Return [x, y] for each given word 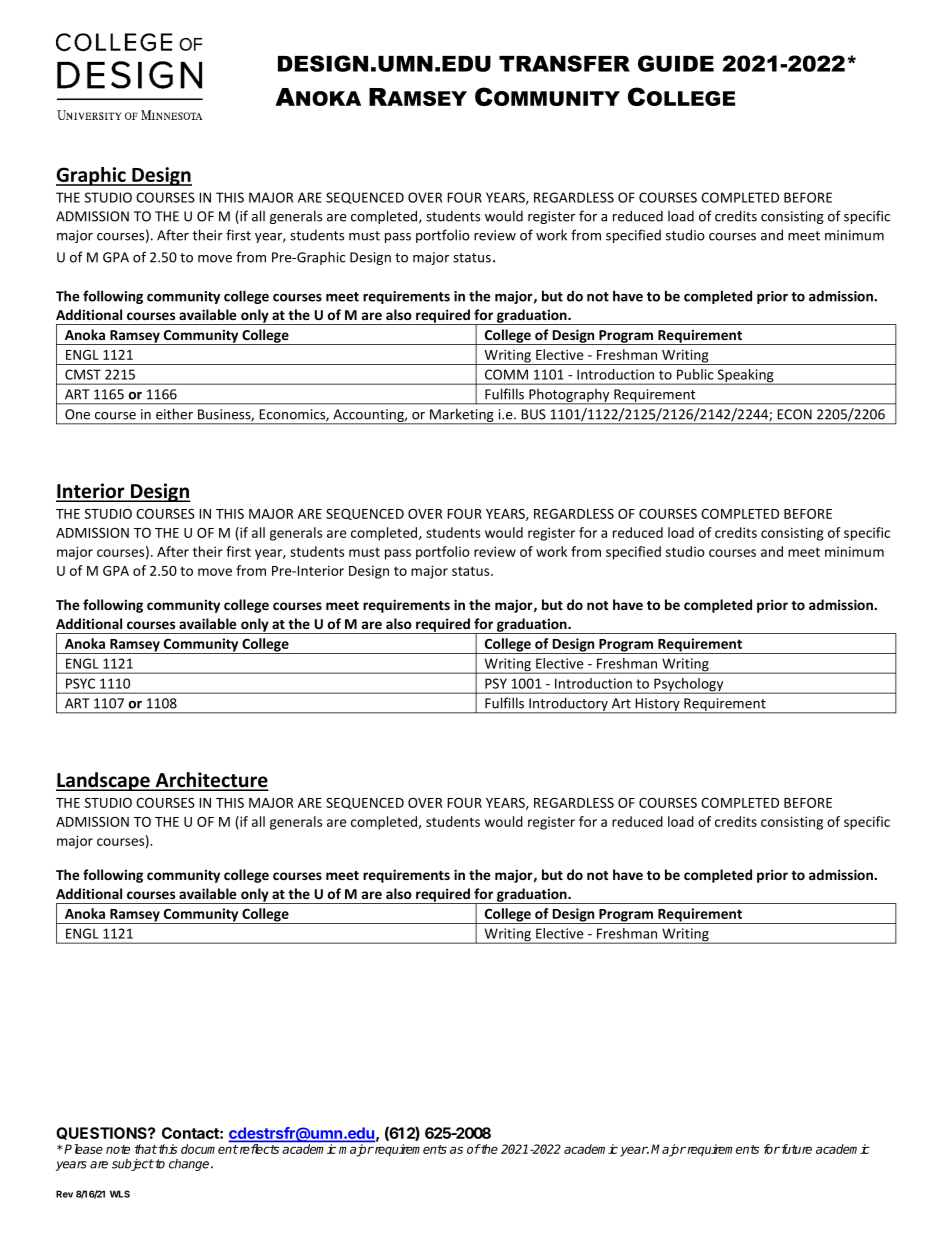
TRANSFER [564, 63]
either [174, 414]
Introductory [568, 705]
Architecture [210, 781]
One [77, 414]
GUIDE [676, 63]
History [658, 706]
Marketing [462, 416]
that [146, 1149]
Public [695, 374]
